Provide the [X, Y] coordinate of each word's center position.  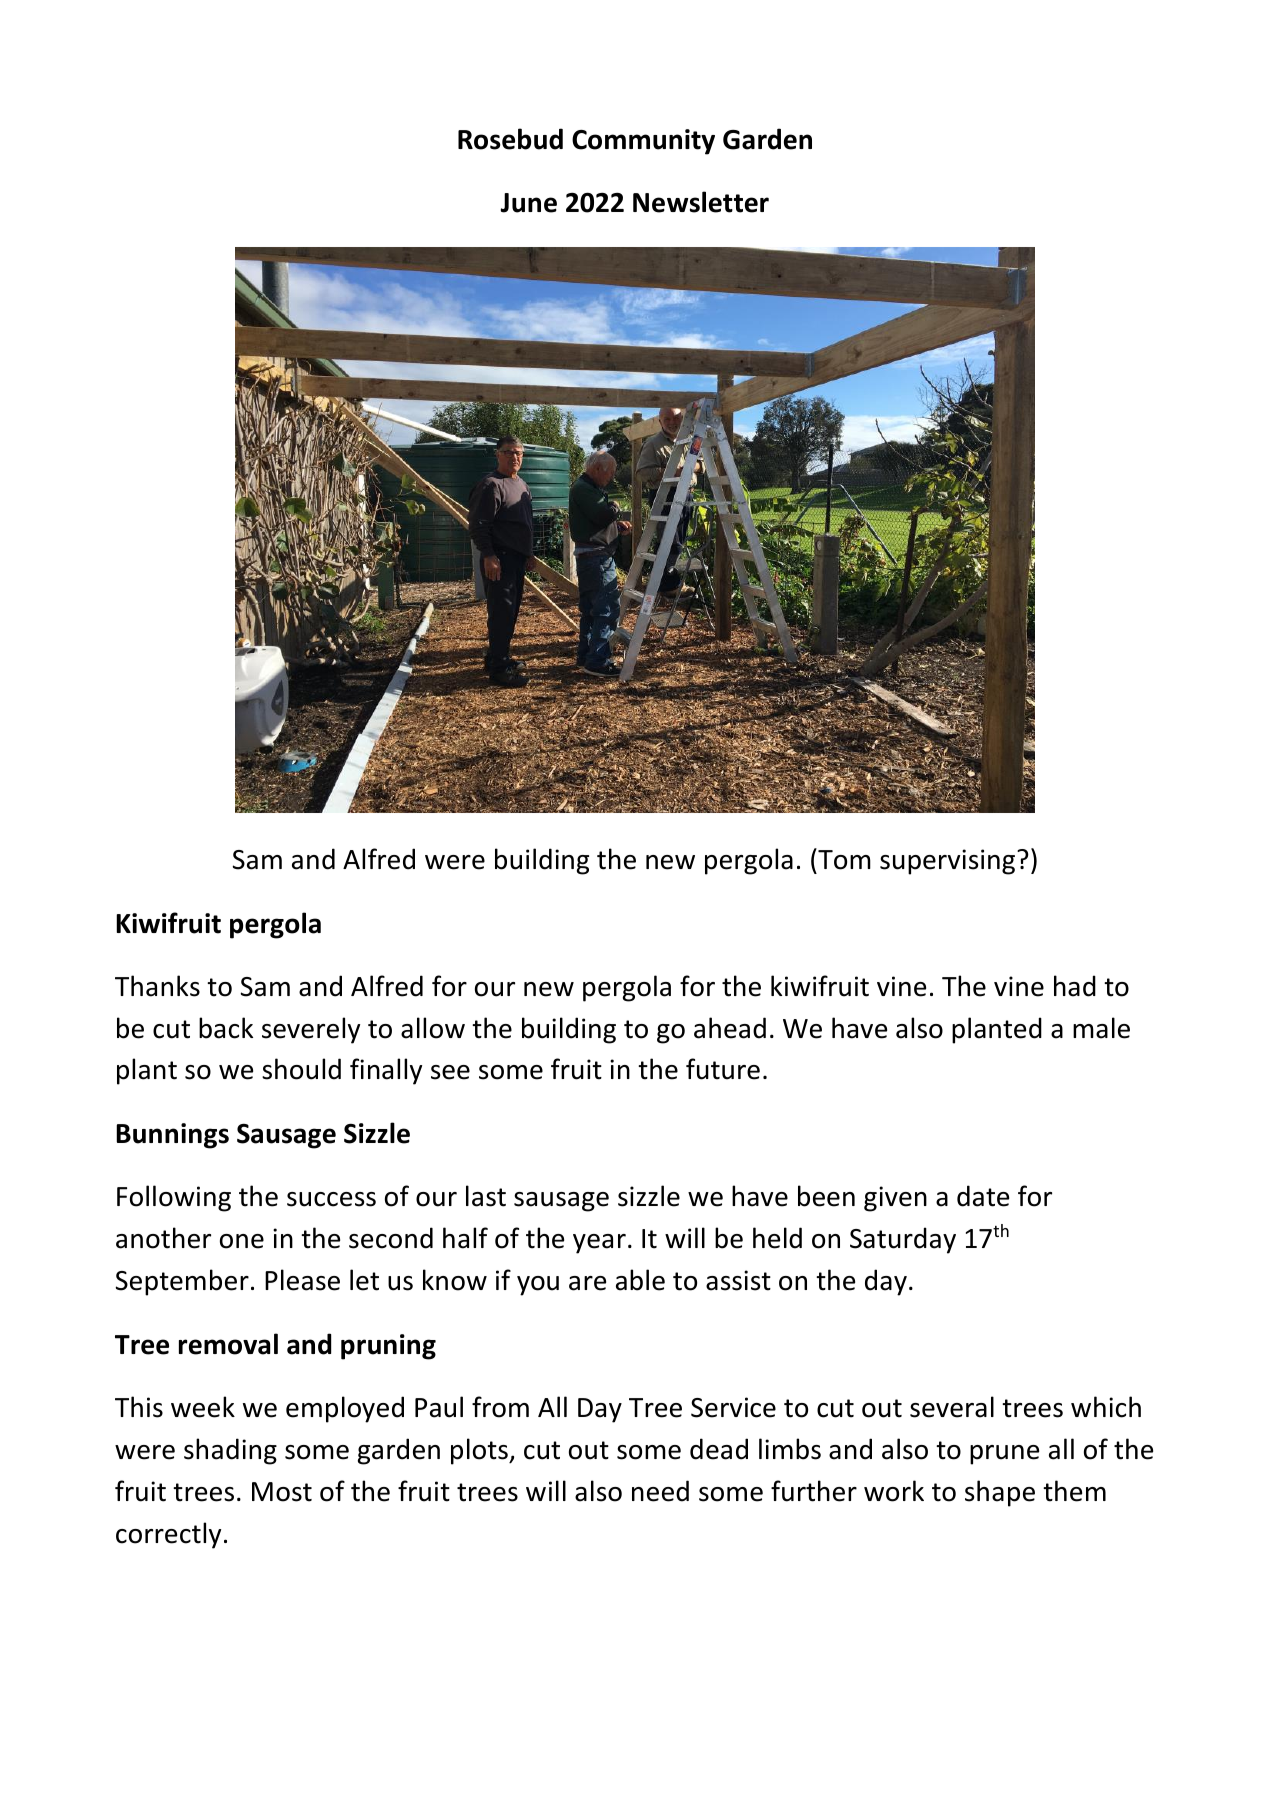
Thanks [157, 986]
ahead [730, 1028]
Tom [843, 859]
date [983, 1196]
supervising [947, 862]
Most [282, 1492]
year [599, 1244]
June [529, 203]
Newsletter [701, 202]
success [331, 1199]
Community [643, 142]
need [660, 1491]
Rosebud [510, 139]
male [1101, 1028]
